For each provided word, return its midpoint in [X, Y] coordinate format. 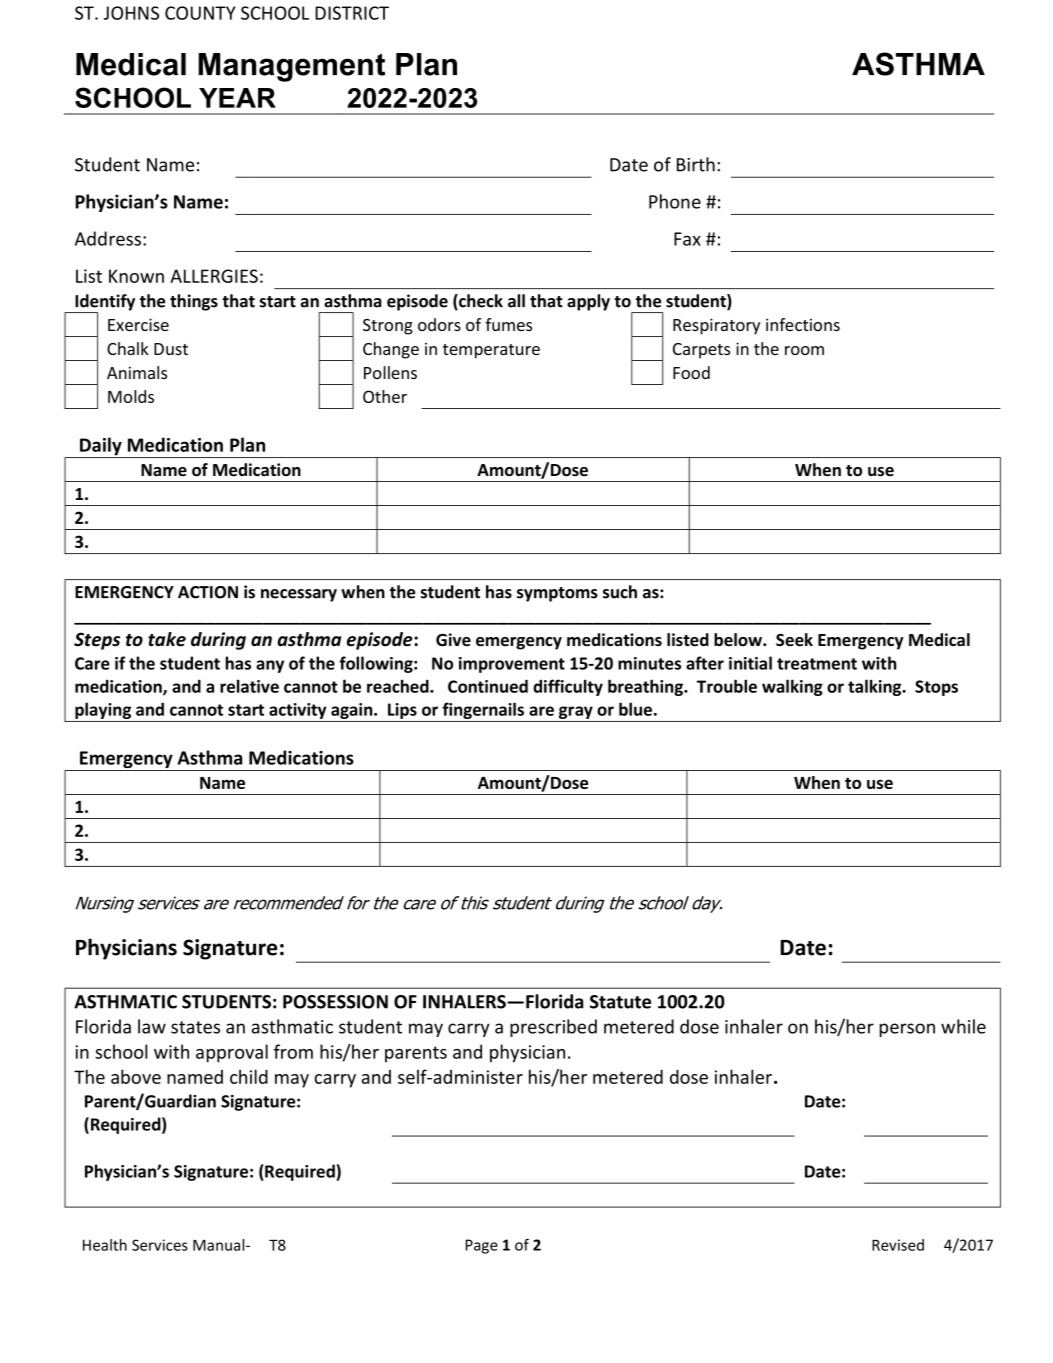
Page [482, 1246]
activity [297, 711]
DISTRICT [352, 13]
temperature [491, 351]
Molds [131, 396]
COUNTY [200, 13]
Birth [696, 164]
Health [105, 1245]
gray [576, 712]
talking [876, 687]
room [804, 350]
